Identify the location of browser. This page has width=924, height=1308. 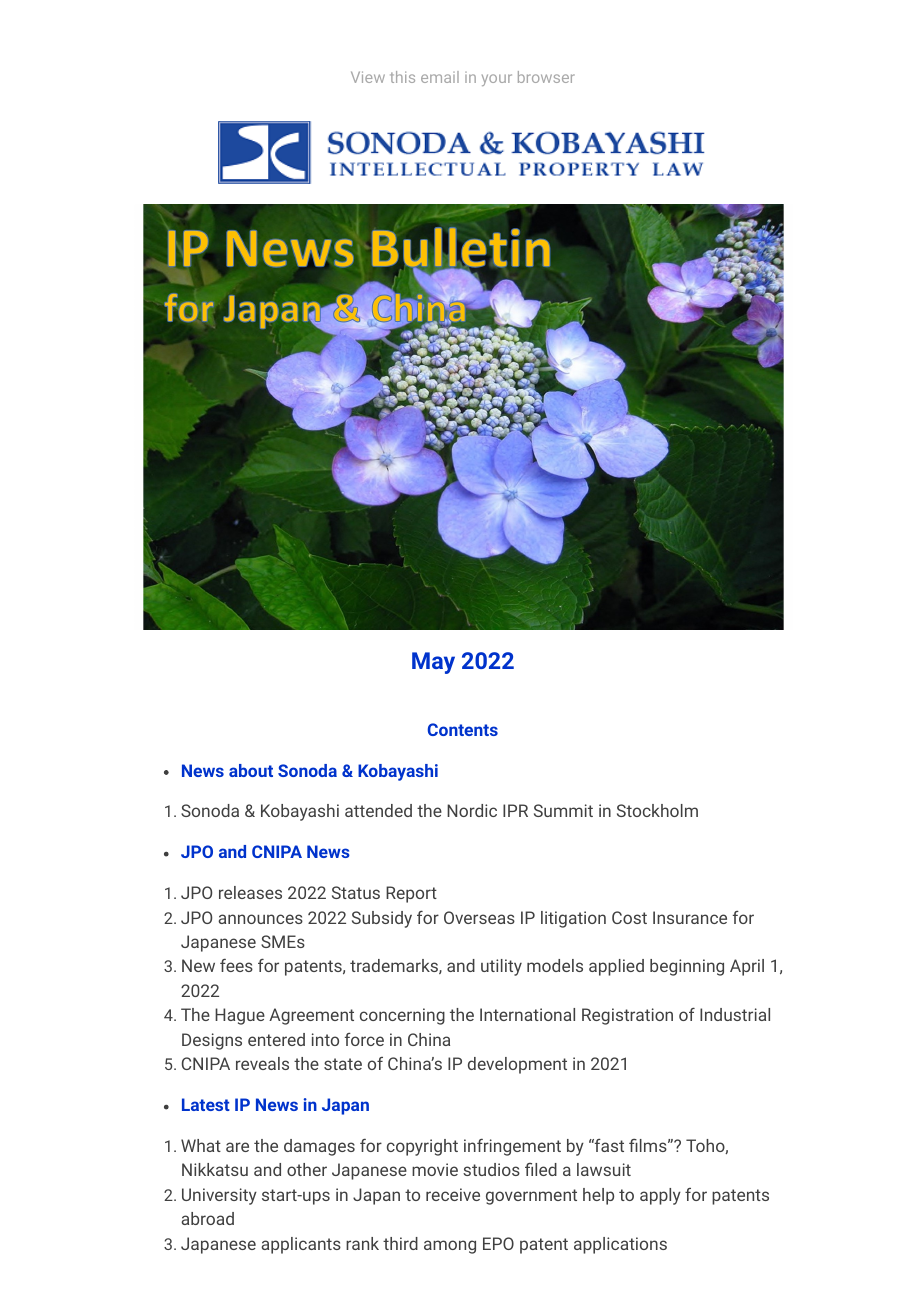
(546, 77).
